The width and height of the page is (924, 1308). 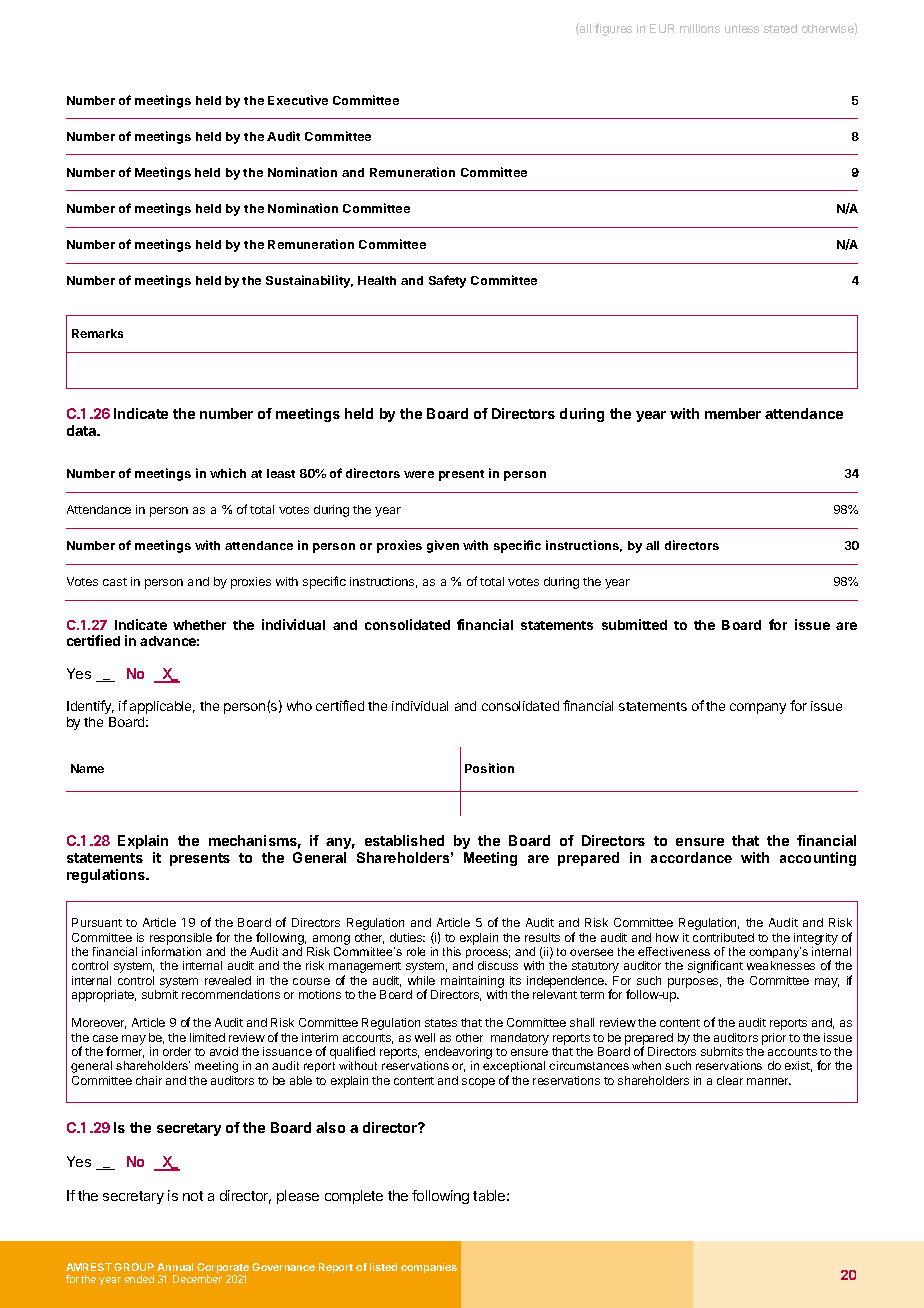 What do you see at coordinates (429, 1268) in the page?
I see `companies` at bounding box center [429, 1268].
